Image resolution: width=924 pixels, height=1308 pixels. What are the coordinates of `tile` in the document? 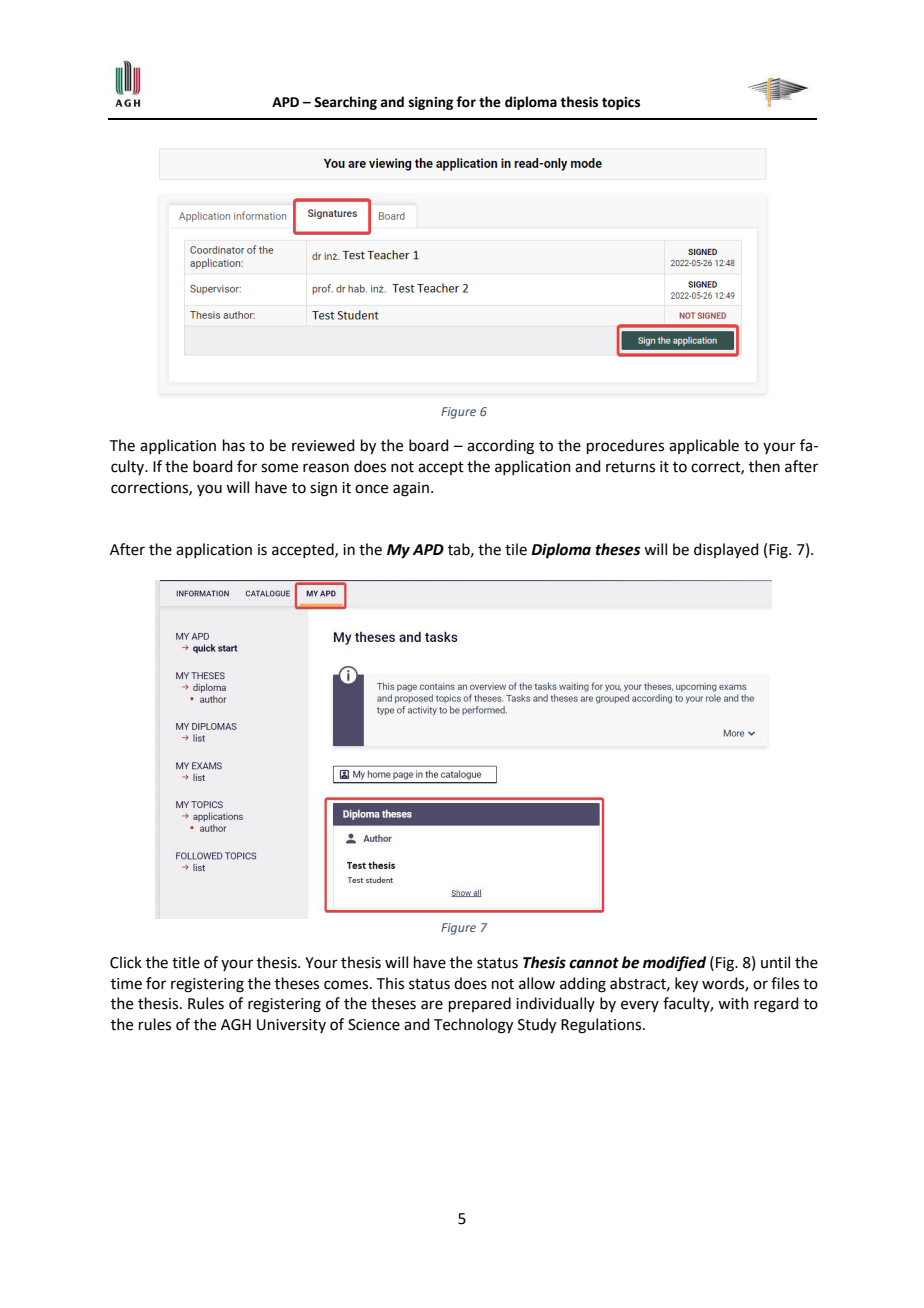 It's located at (516, 549).
